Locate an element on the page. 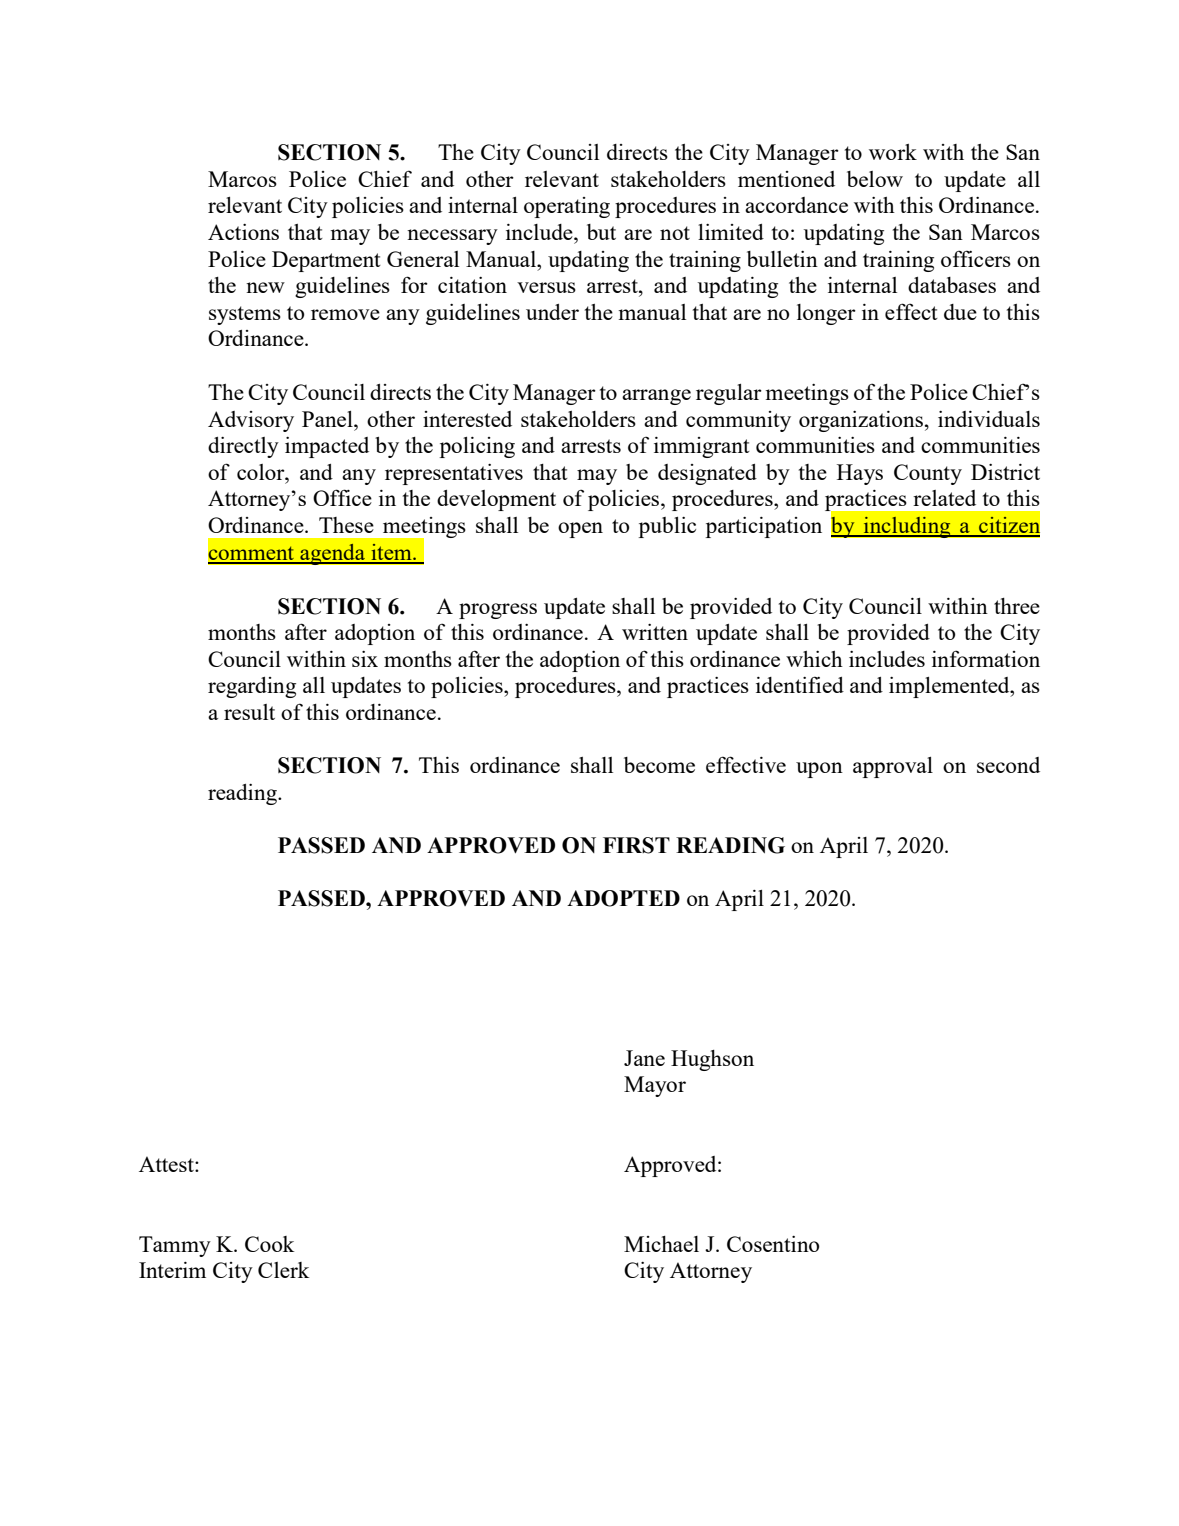 The height and width of the document is (1526, 1179). County is located at coordinates (928, 474).
